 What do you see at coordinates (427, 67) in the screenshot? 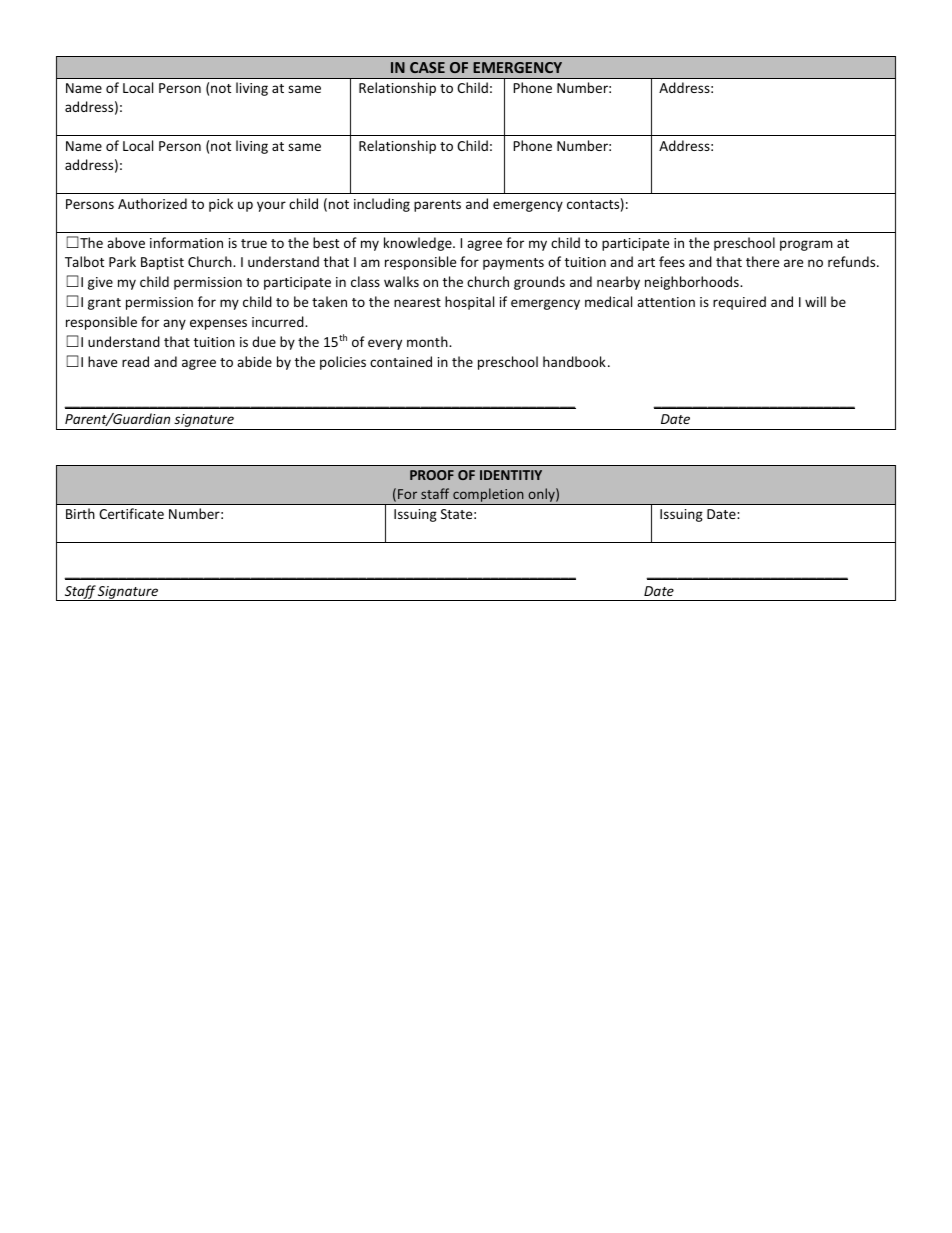
I see `CASE` at bounding box center [427, 67].
